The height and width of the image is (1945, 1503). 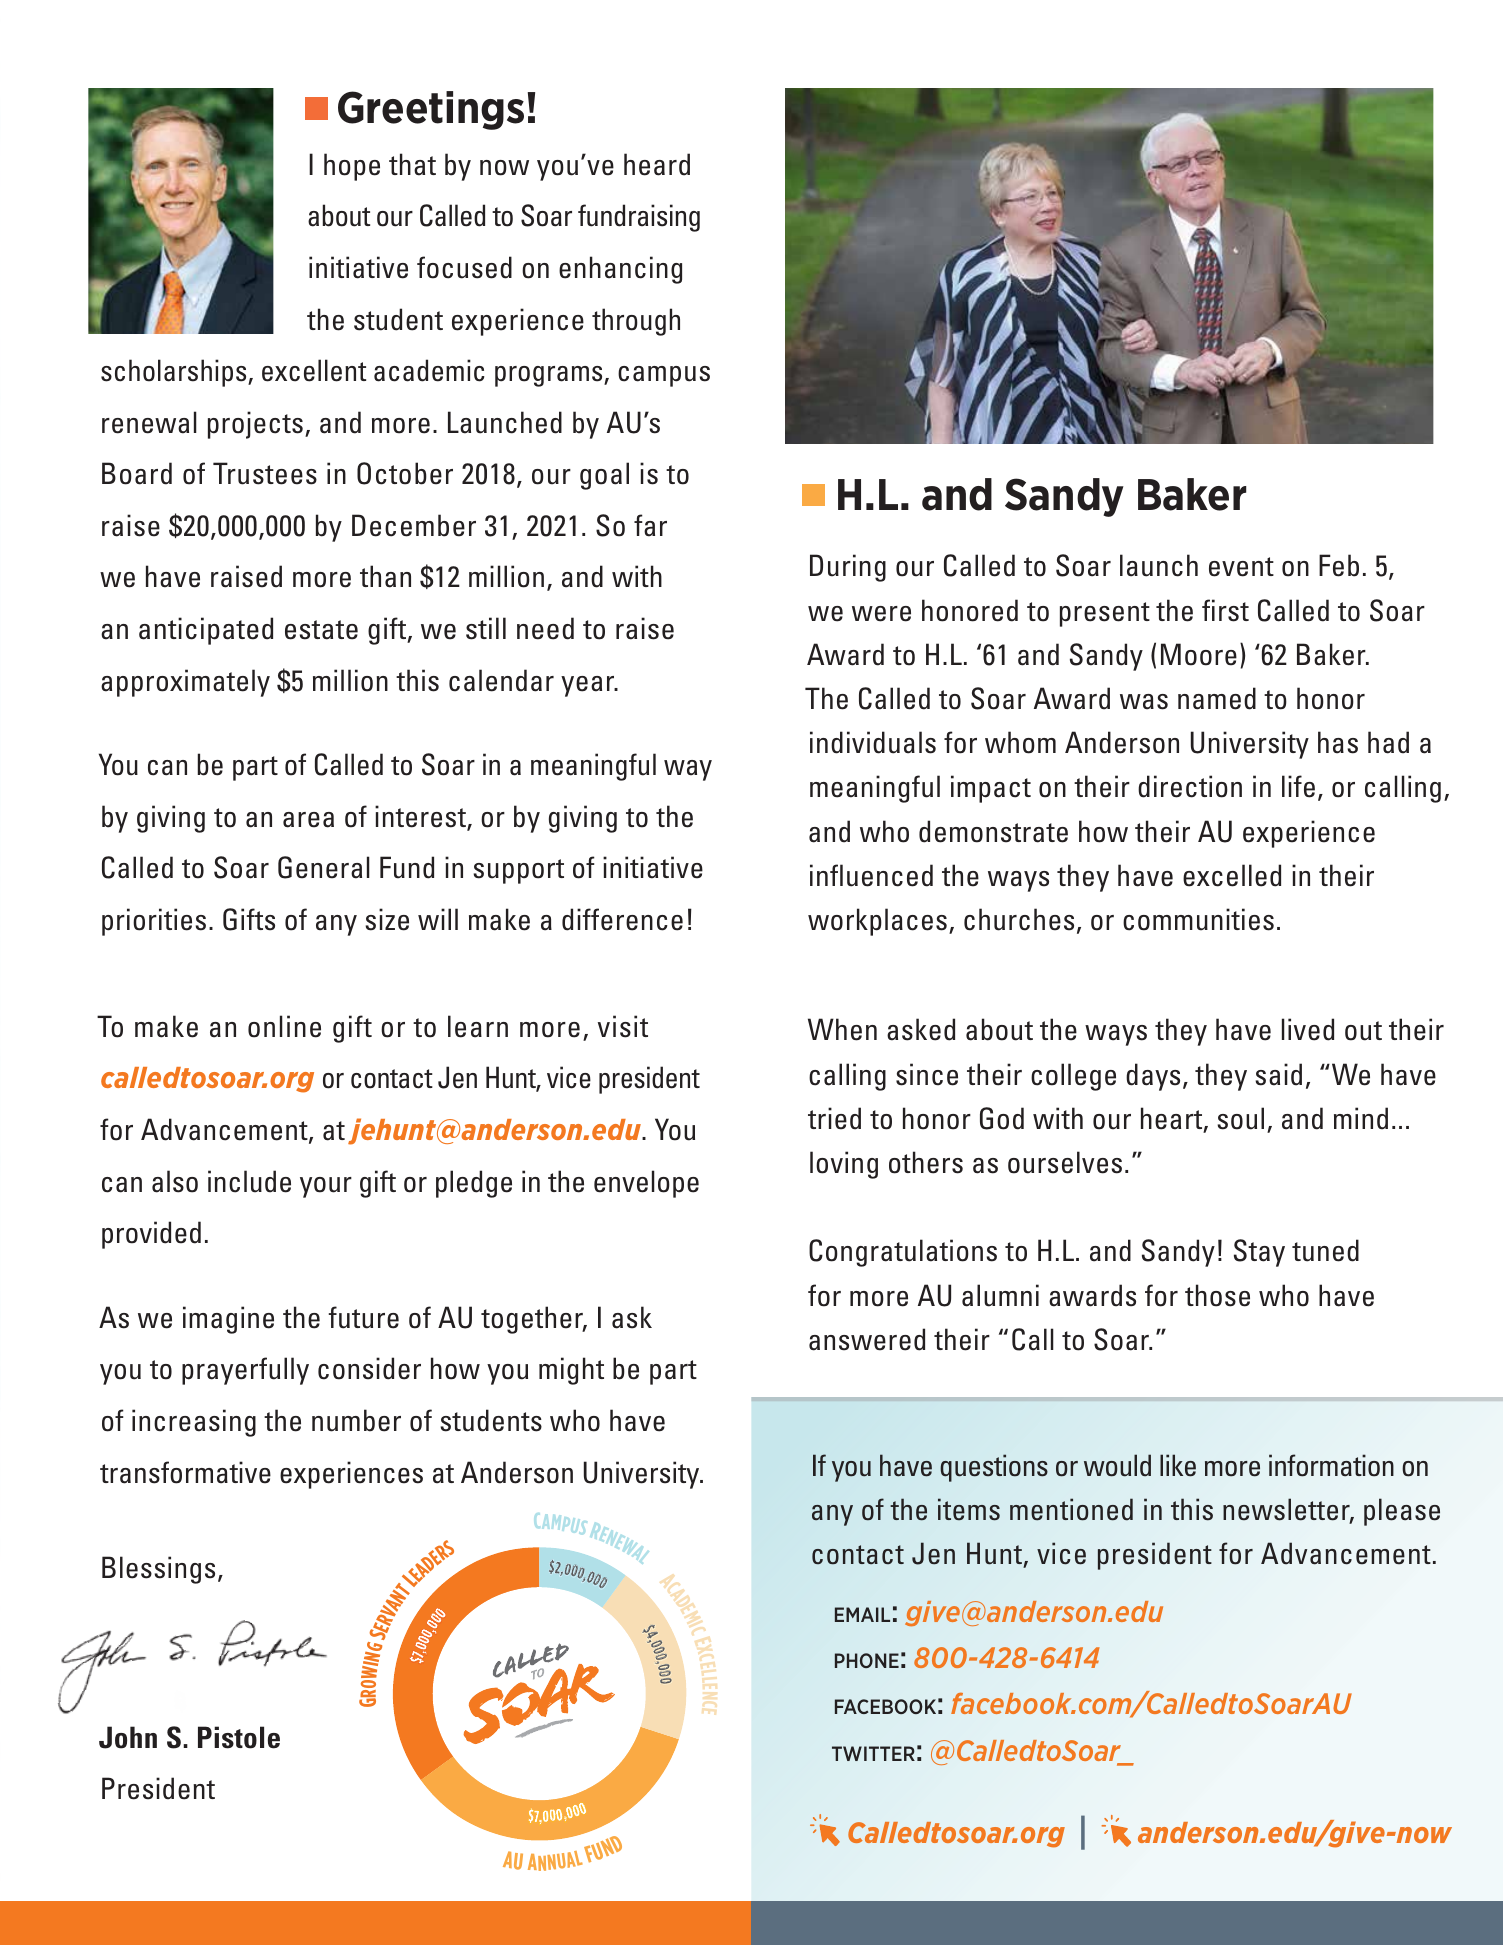 I want to click on workplaces, so click(x=877, y=922).
